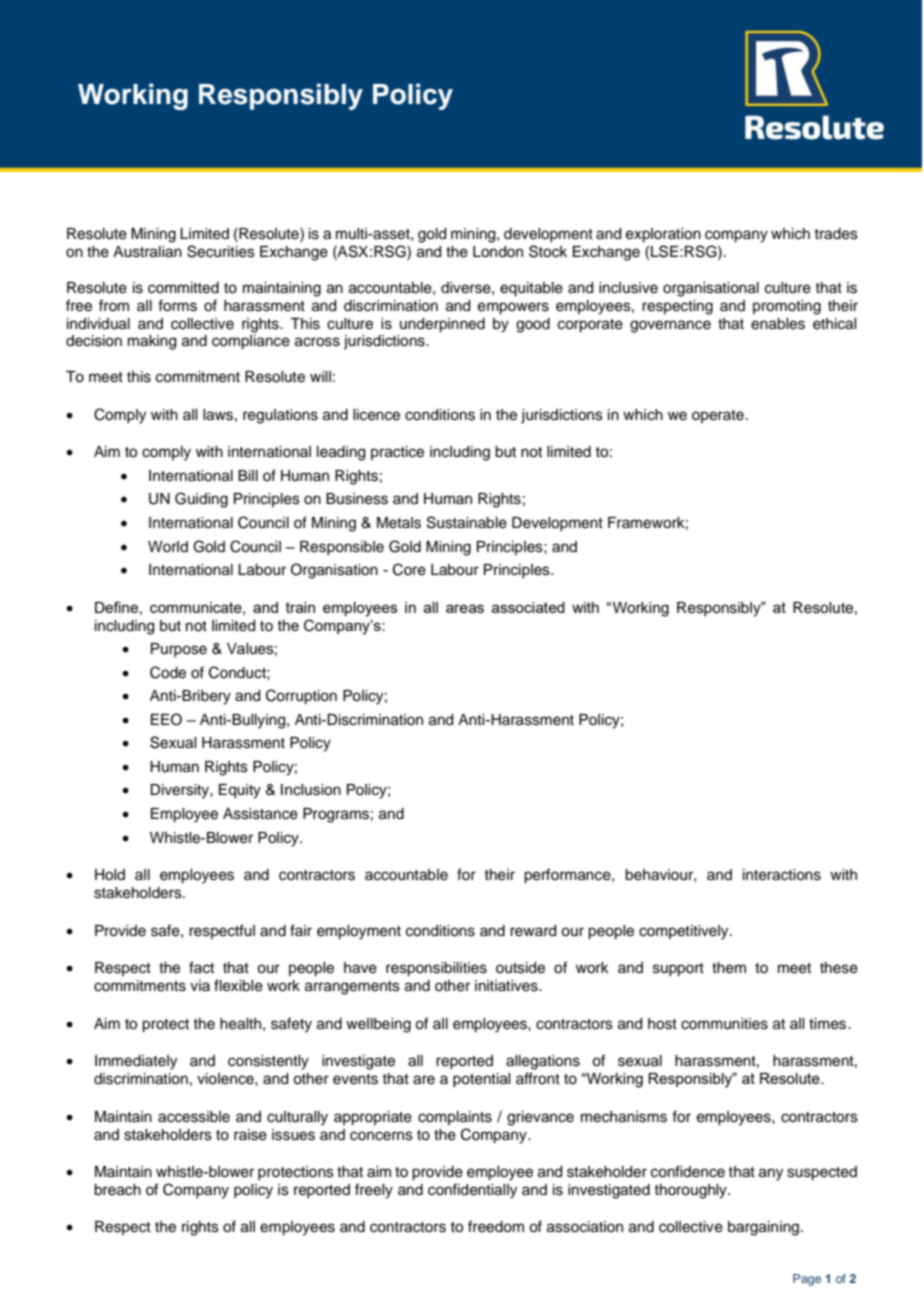  Describe the element at coordinates (311, 790) in the document. I see `Inclusion` at that location.
